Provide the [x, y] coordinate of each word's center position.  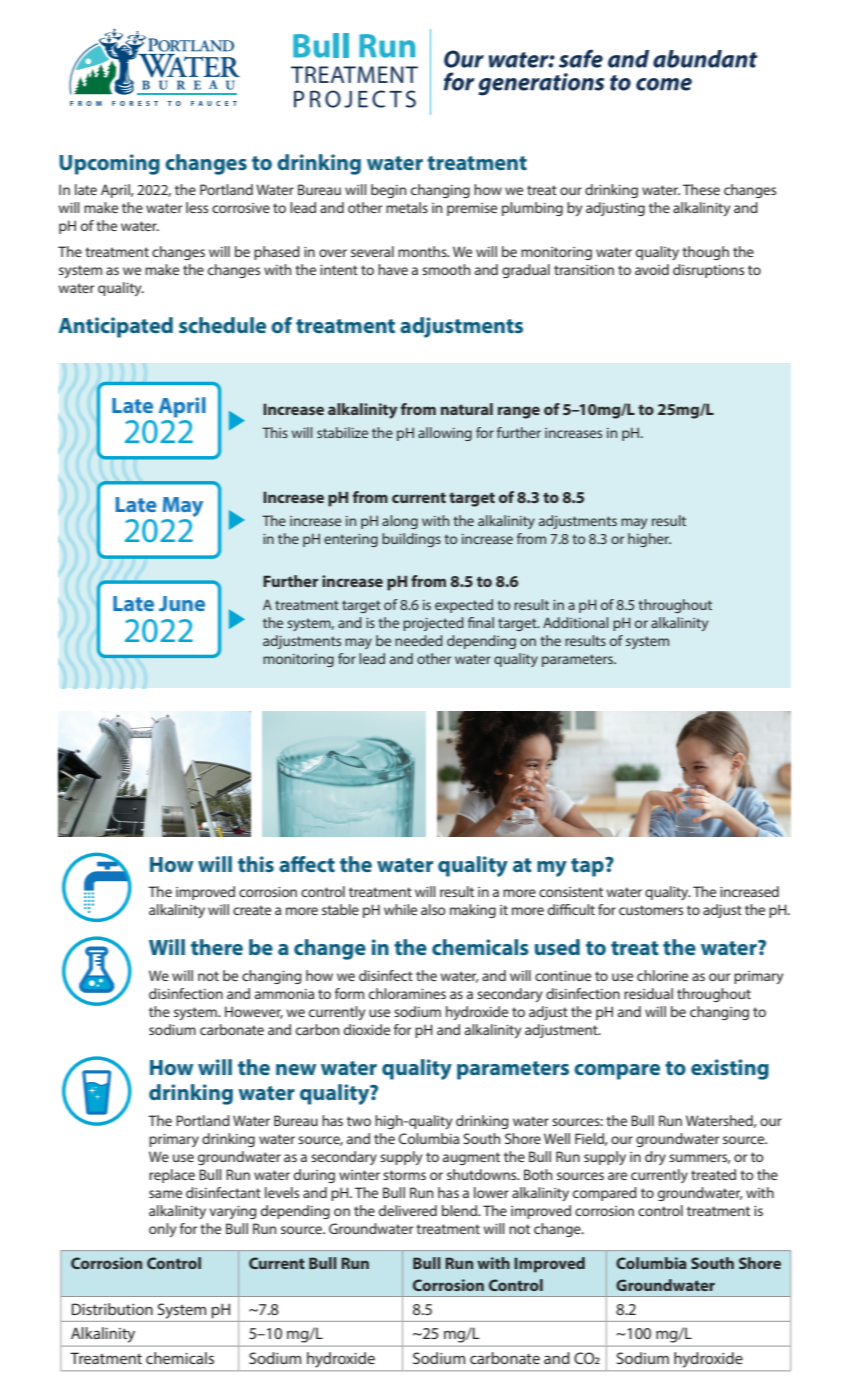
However [254, 1012]
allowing [445, 434]
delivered [408, 1210]
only [162, 1230]
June [182, 603]
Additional [575, 622]
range [519, 412]
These [701, 189]
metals [407, 207]
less [197, 207]
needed [419, 640]
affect [307, 864]
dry [655, 1158]
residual [648, 993]
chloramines [407, 993]
